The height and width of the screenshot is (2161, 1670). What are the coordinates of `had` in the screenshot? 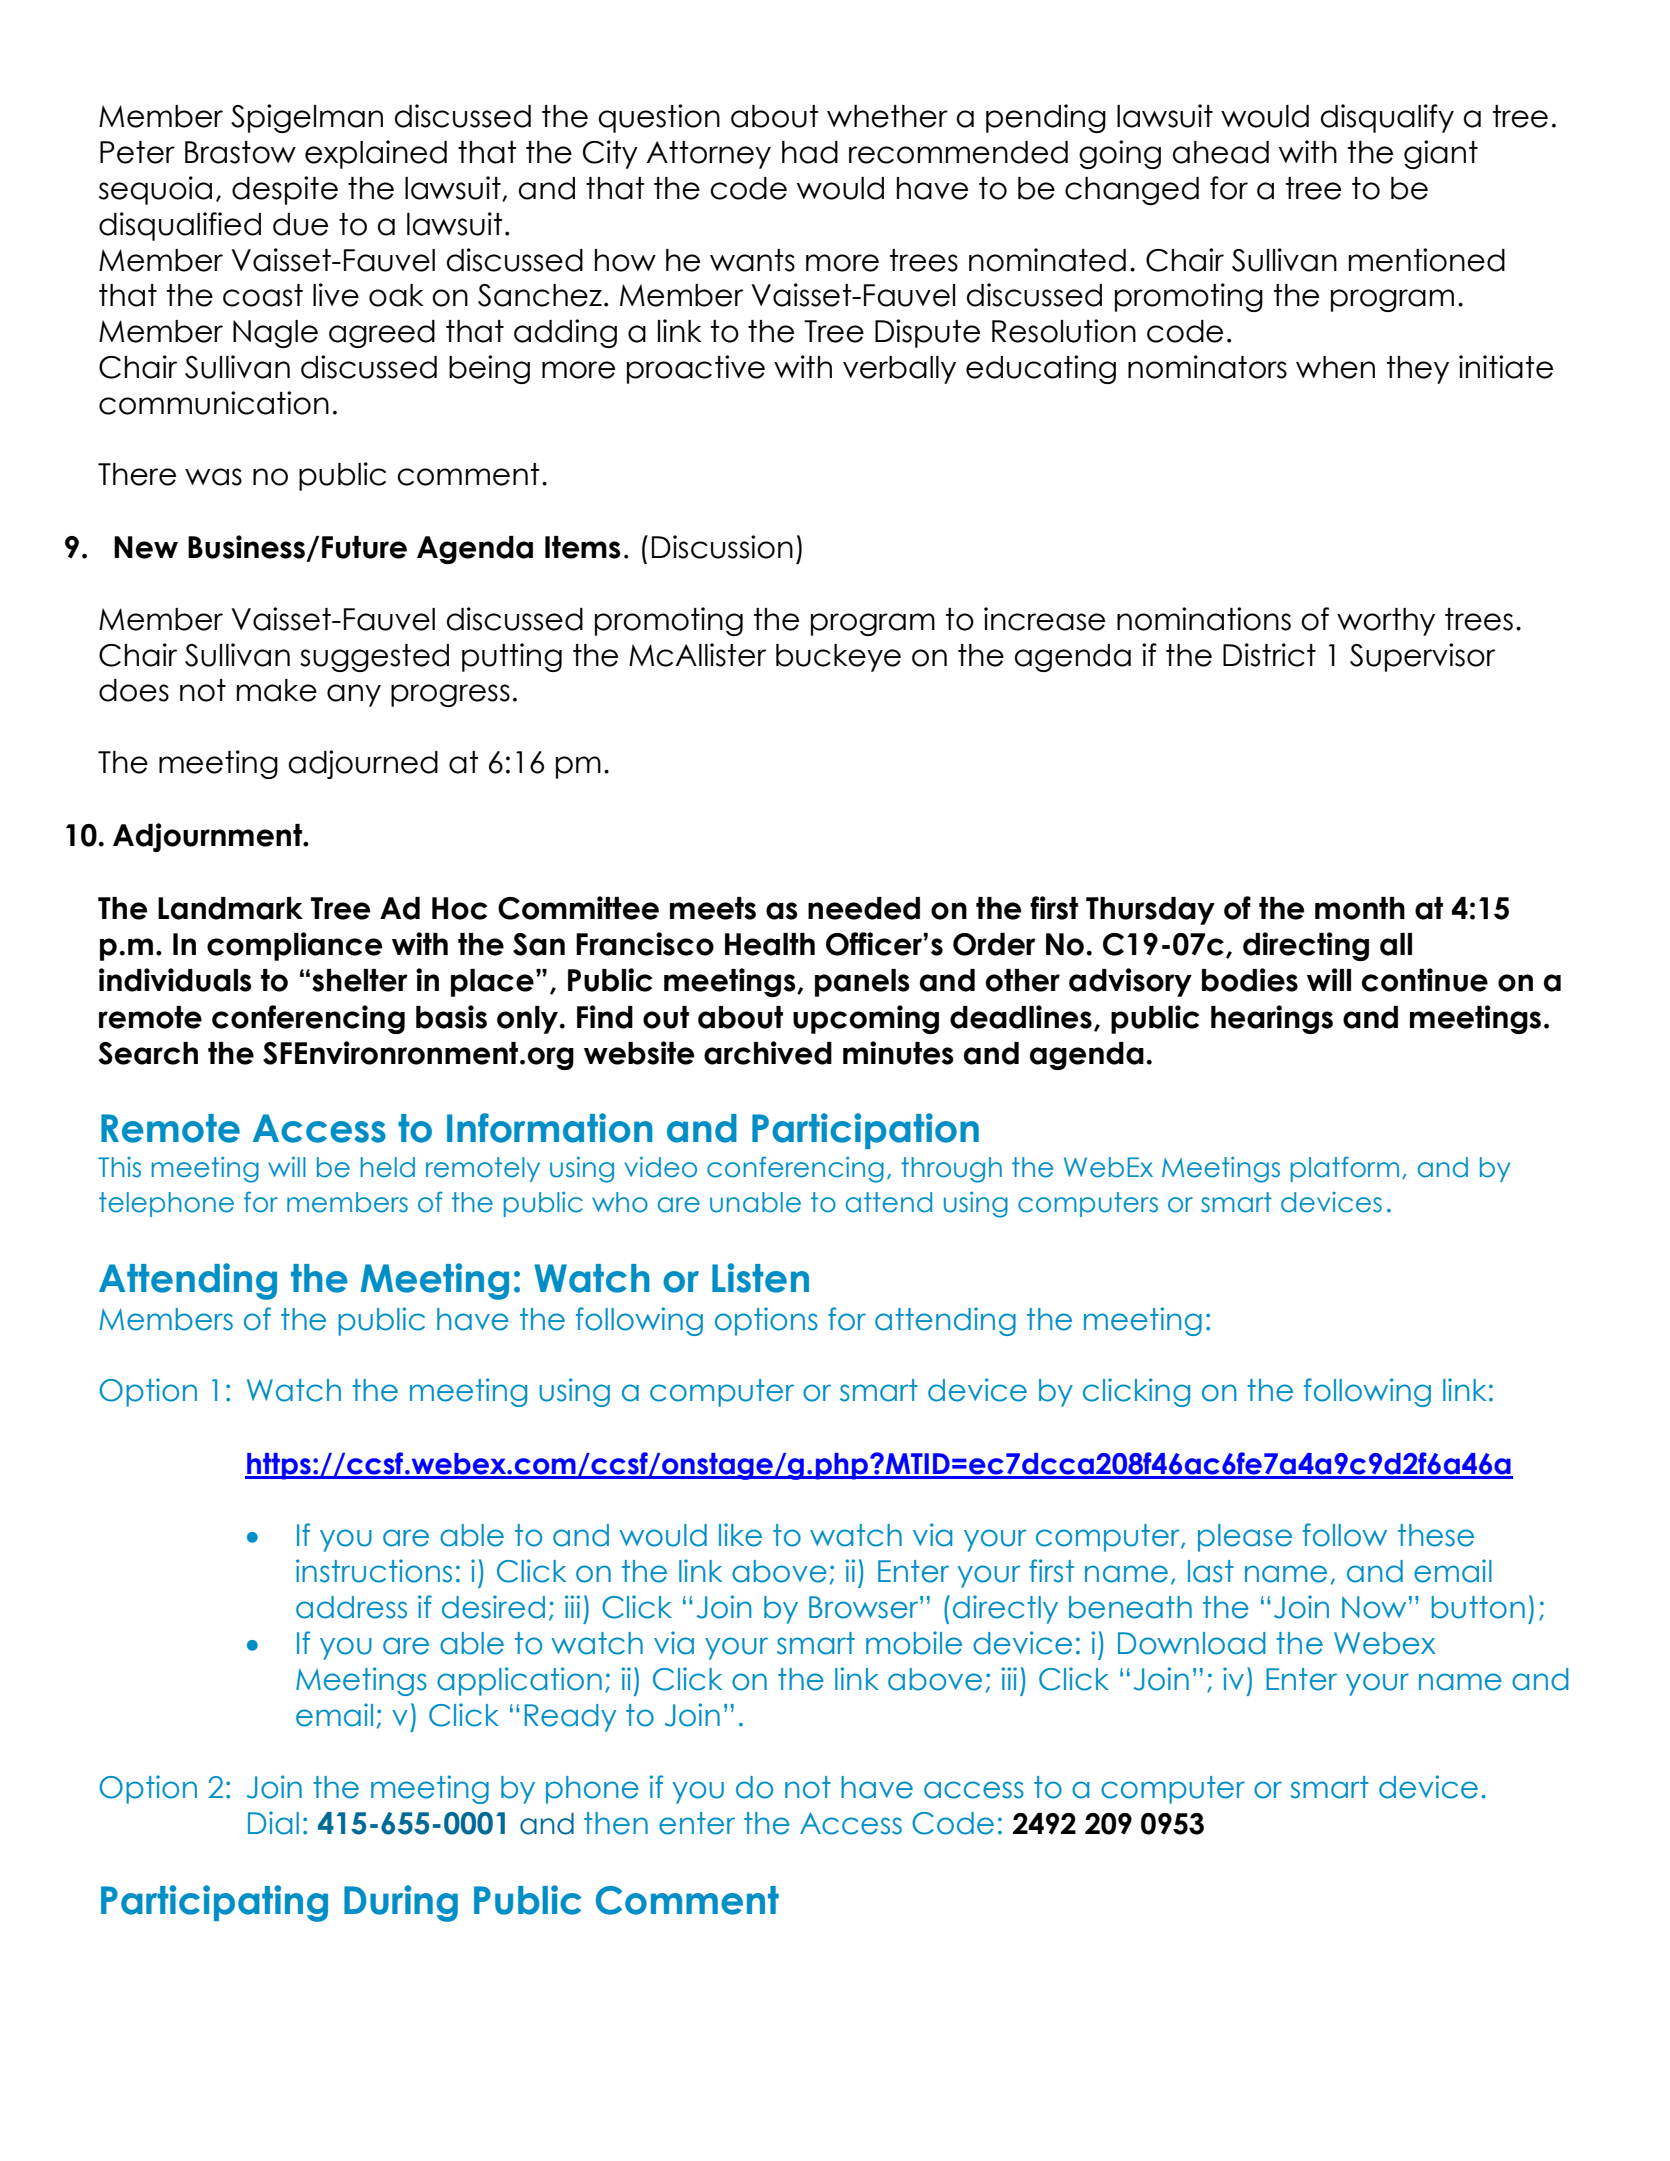 It's located at (810, 152).
